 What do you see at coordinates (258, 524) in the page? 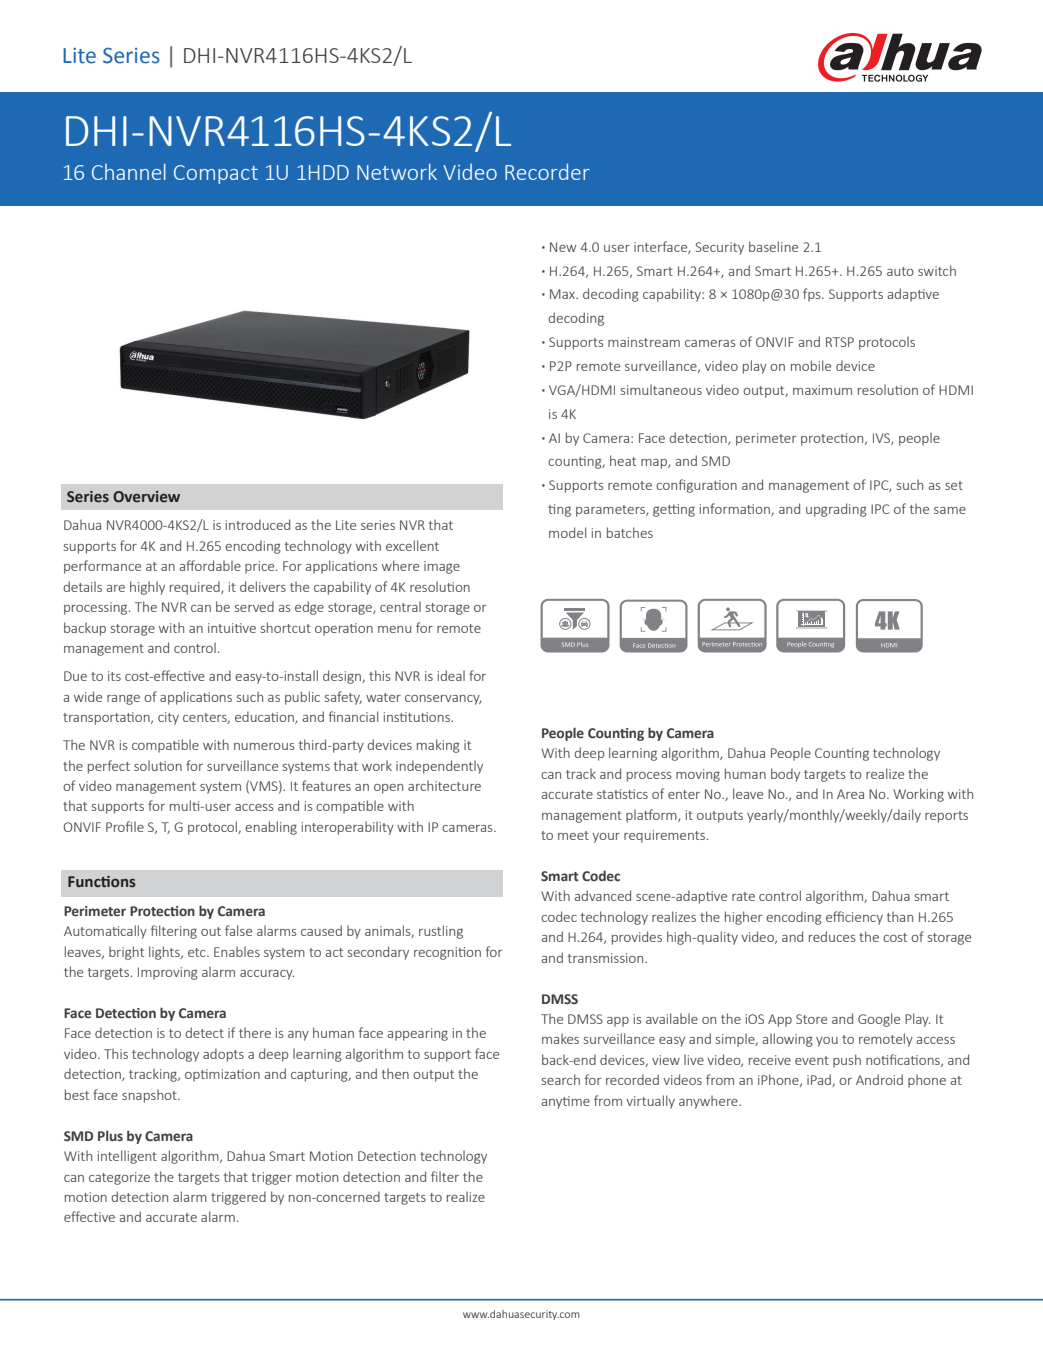
I see `introduced` at bounding box center [258, 524].
